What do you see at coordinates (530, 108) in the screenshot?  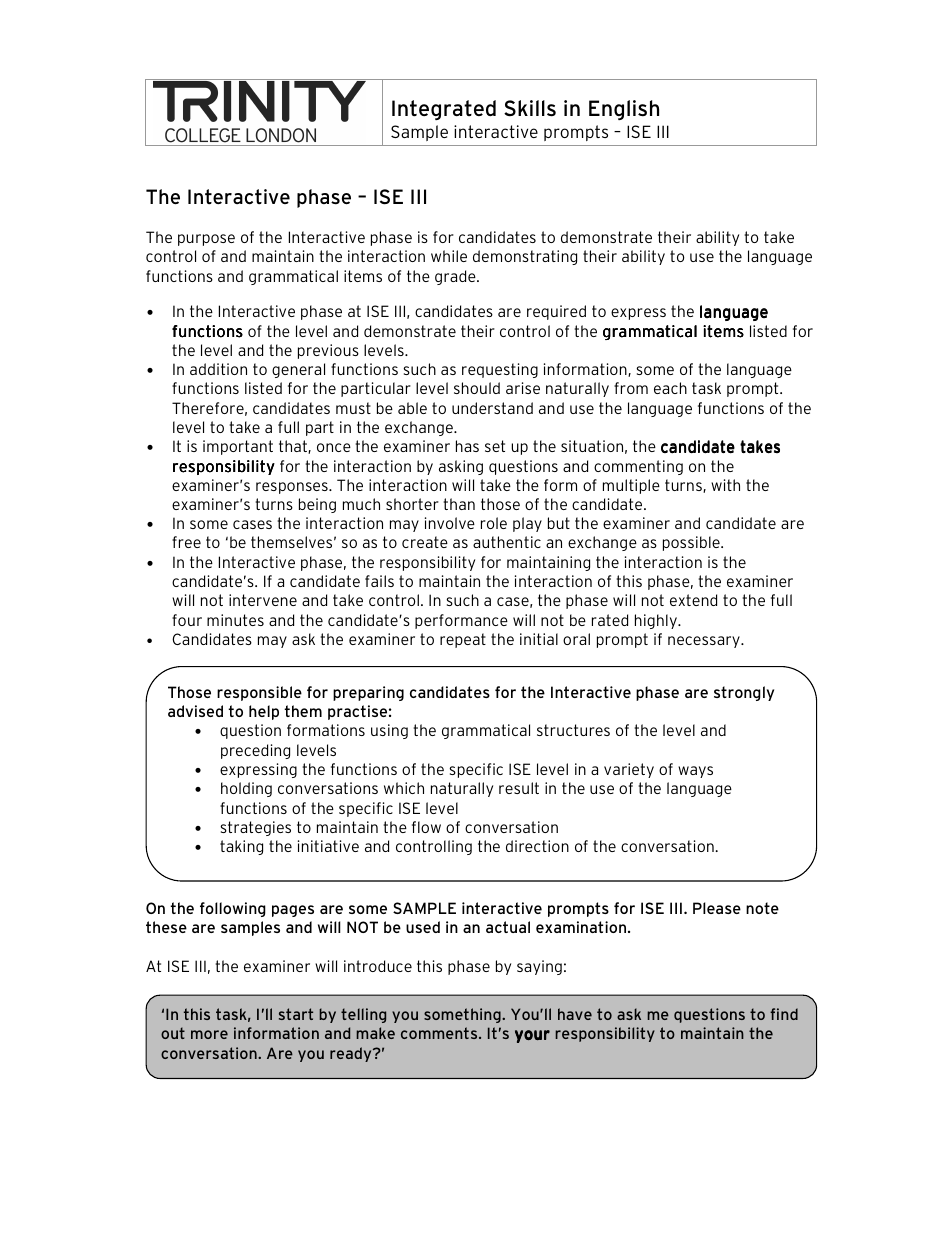 I see `Skills` at bounding box center [530, 108].
